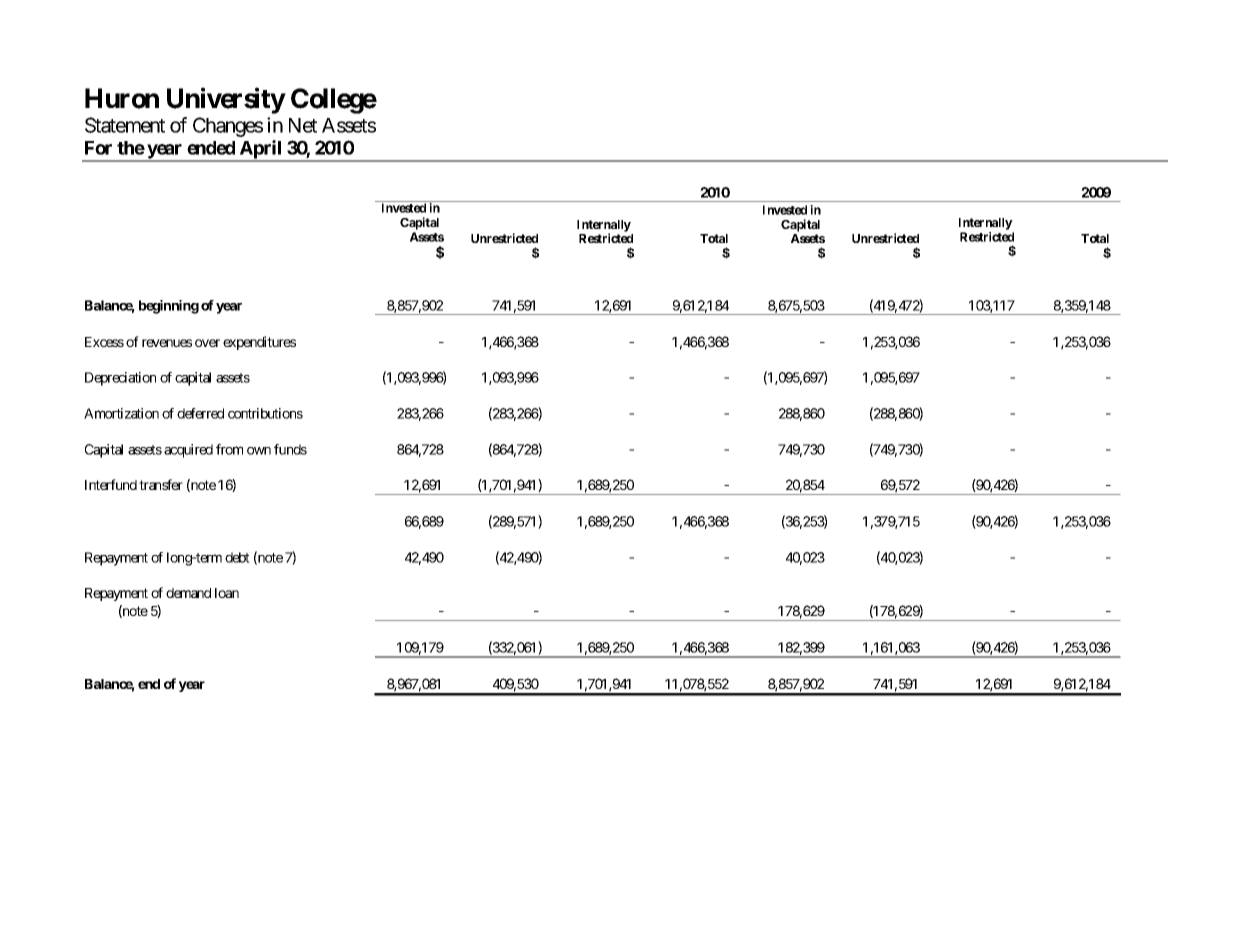  I want to click on University, so click(226, 101).
